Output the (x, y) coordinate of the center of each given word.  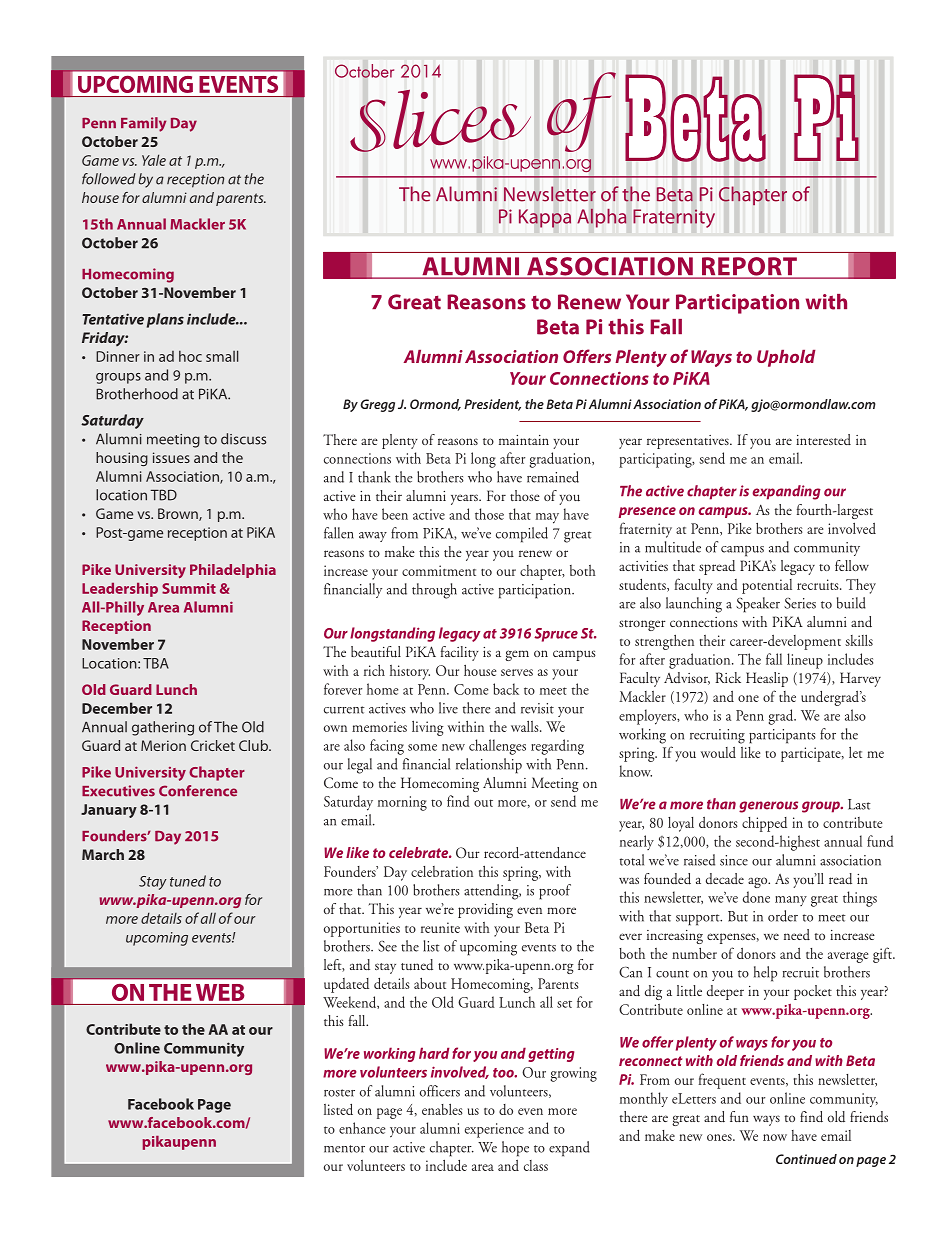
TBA (156, 663)
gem (517, 655)
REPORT (749, 267)
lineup (805, 661)
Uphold (786, 358)
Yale (154, 160)
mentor (344, 1149)
